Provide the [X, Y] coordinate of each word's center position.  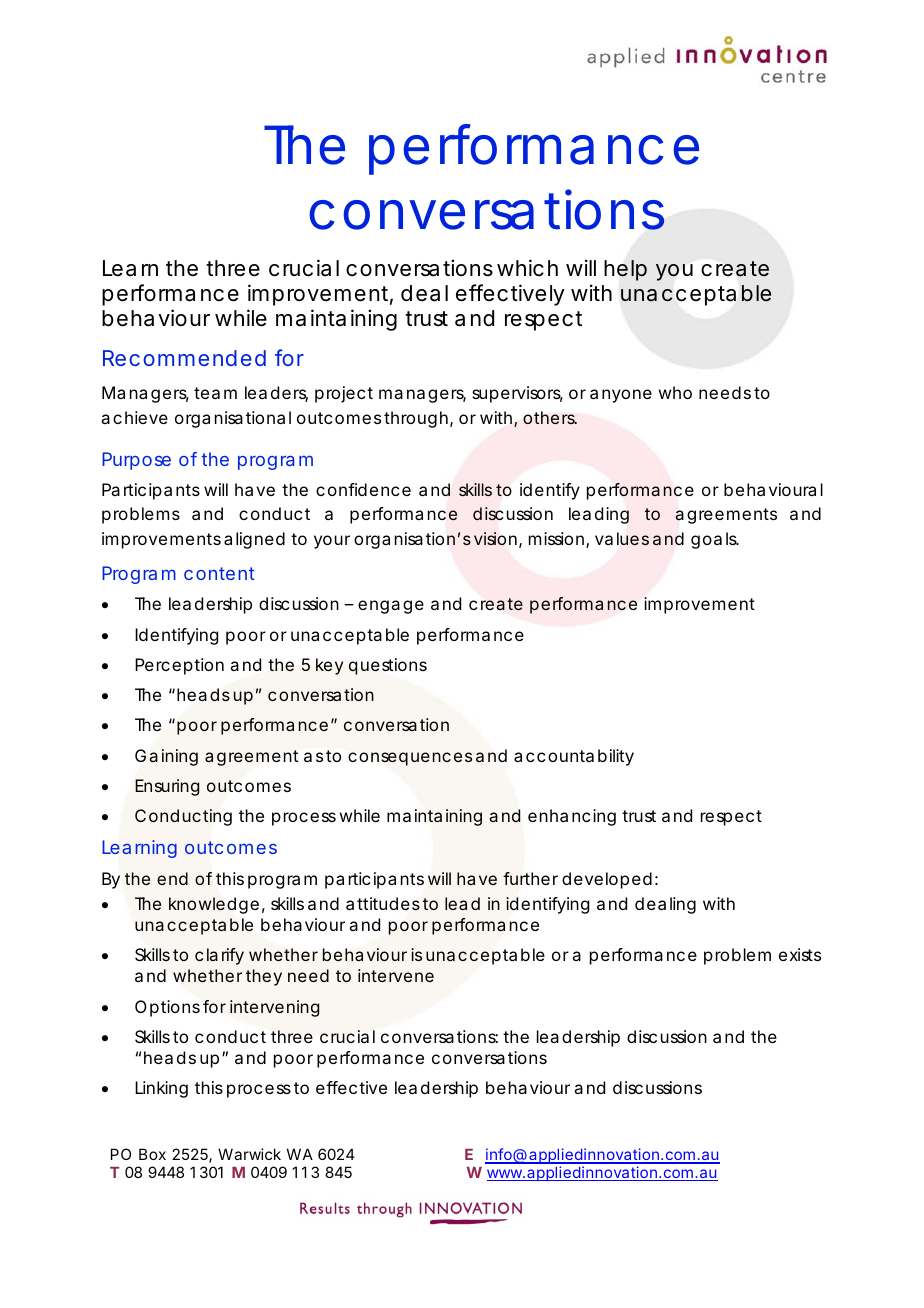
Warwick [249, 1154]
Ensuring [167, 787]
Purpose [136, 461]
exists [800, 954]
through [416, 419]
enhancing [572, 817]
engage [391, 607]
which [527, 268]
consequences [410, 759]
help [625, 270]
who [675, 392]
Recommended [184, 358]
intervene [396, 975]
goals [715, 540]
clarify [219, 956]
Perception [179, 666]
